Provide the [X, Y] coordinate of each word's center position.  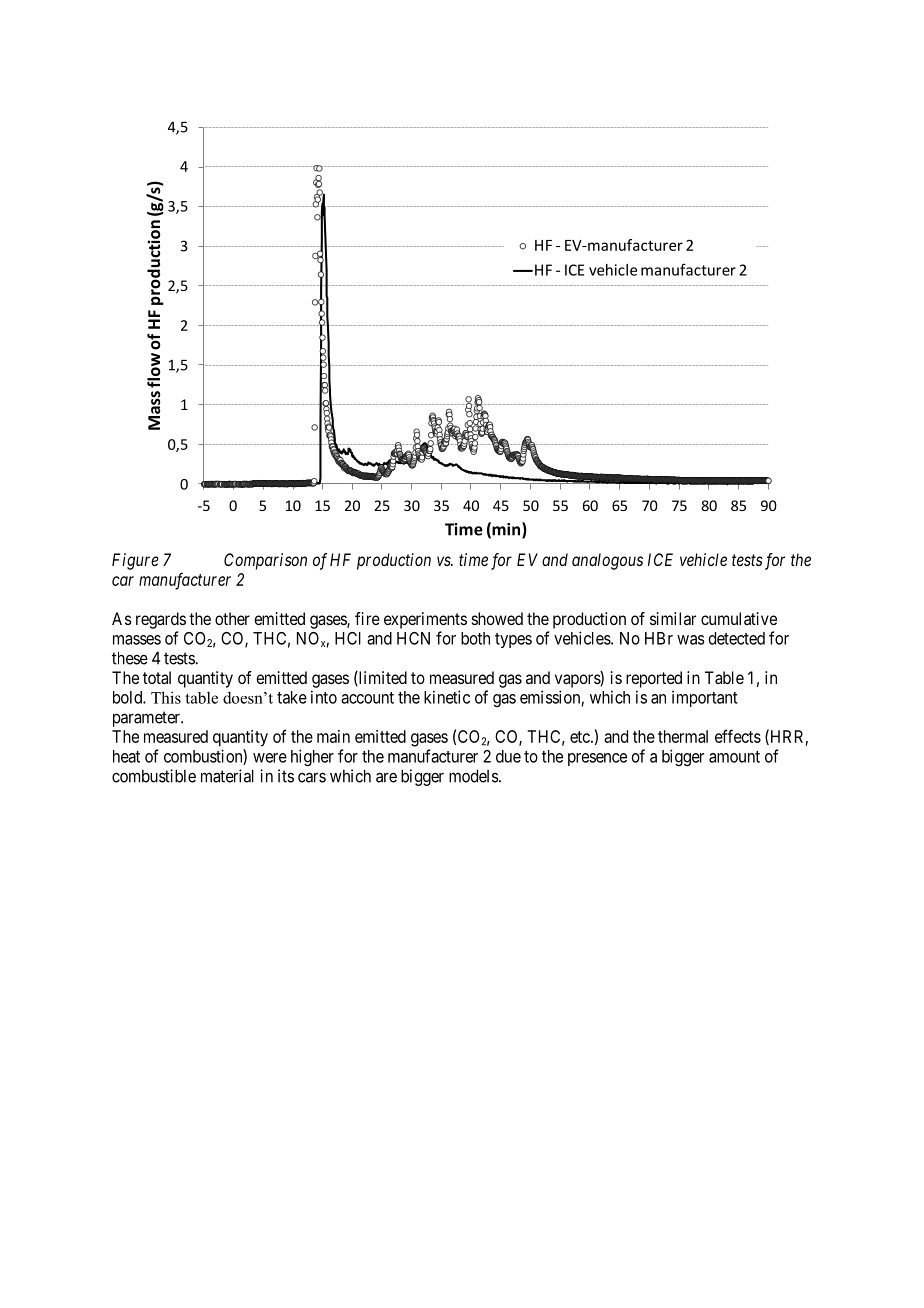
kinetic [447, 697]
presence [597, 759]
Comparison [265, 561]
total [157, 677]
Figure [135, 561]
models [474, 776]
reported [654, 679]
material [227, 776]
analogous [607, 561]
